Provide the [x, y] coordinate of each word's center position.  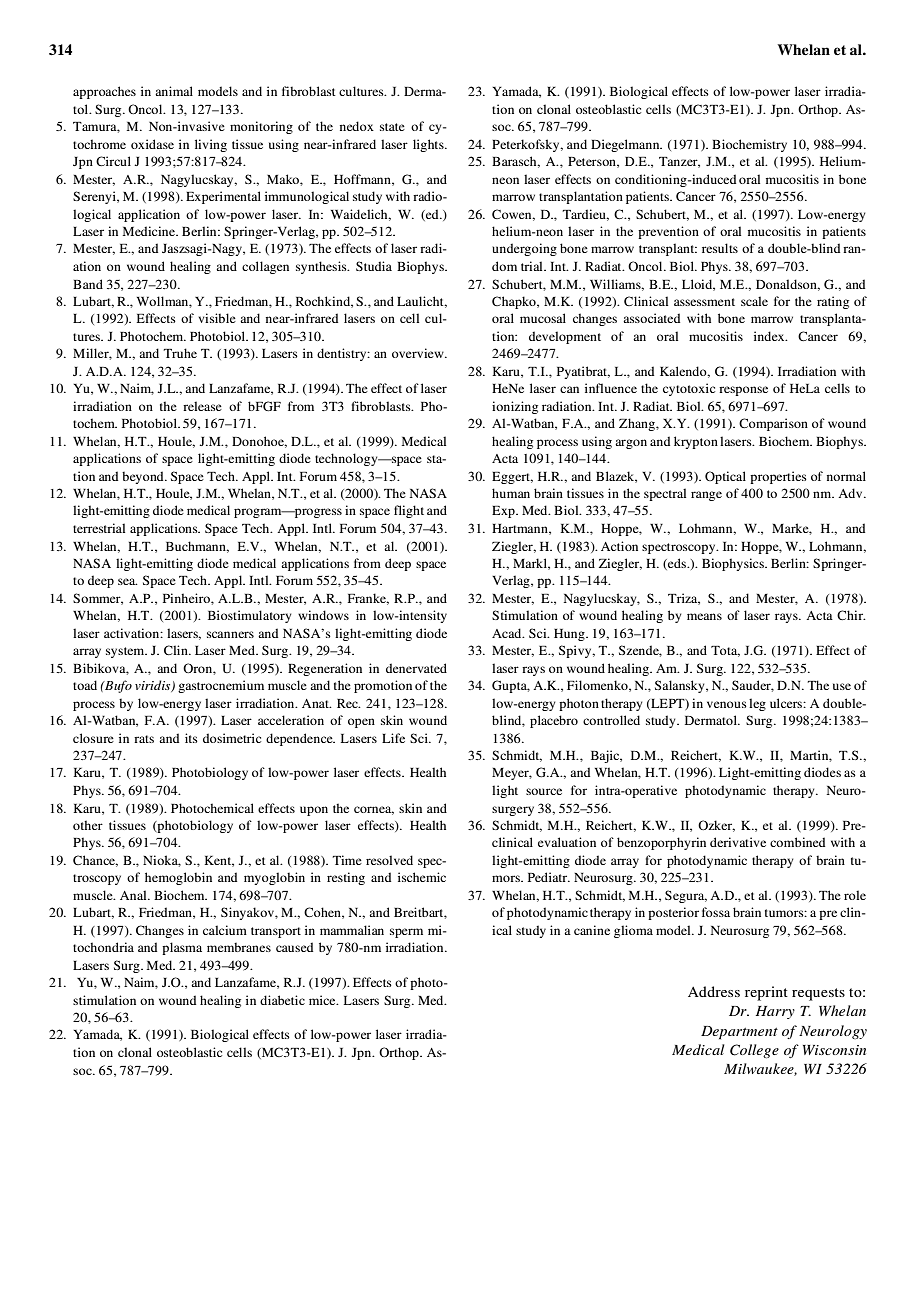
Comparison [773, 424]
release [202, 406]
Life [393, 738]
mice [323, 1000]
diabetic [282, 1000]
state [392, 127]
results [720, 248]
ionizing [515, 407]
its [191, 738]
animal [174, 91]
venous [727, 704]
